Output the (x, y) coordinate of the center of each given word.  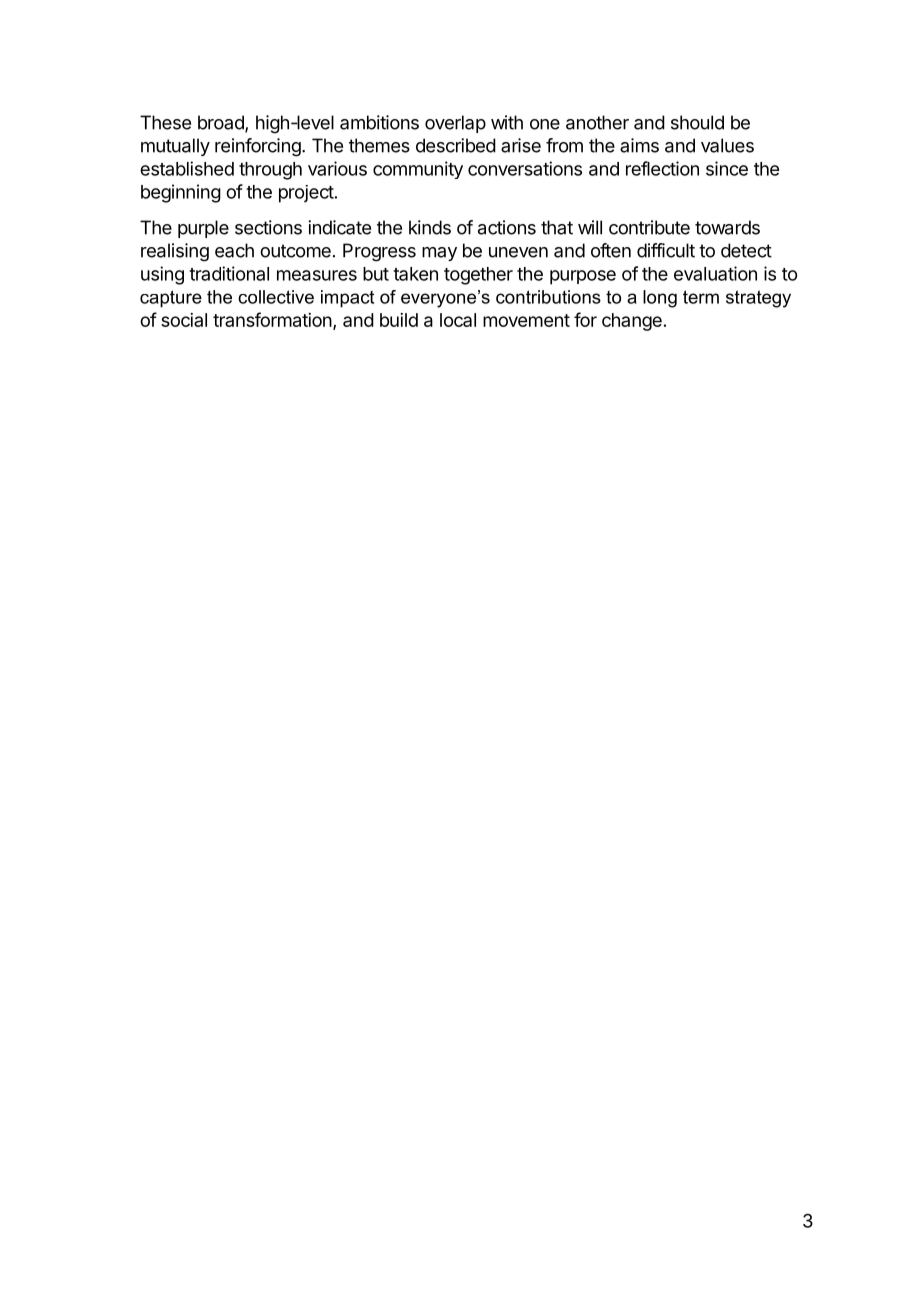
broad (222, 123)
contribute (649, 227)
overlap (455, 124)
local (458, 320)
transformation (272, 319)
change (632, 322)
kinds (430, 227)
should (697, 122)
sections (268, 227)
